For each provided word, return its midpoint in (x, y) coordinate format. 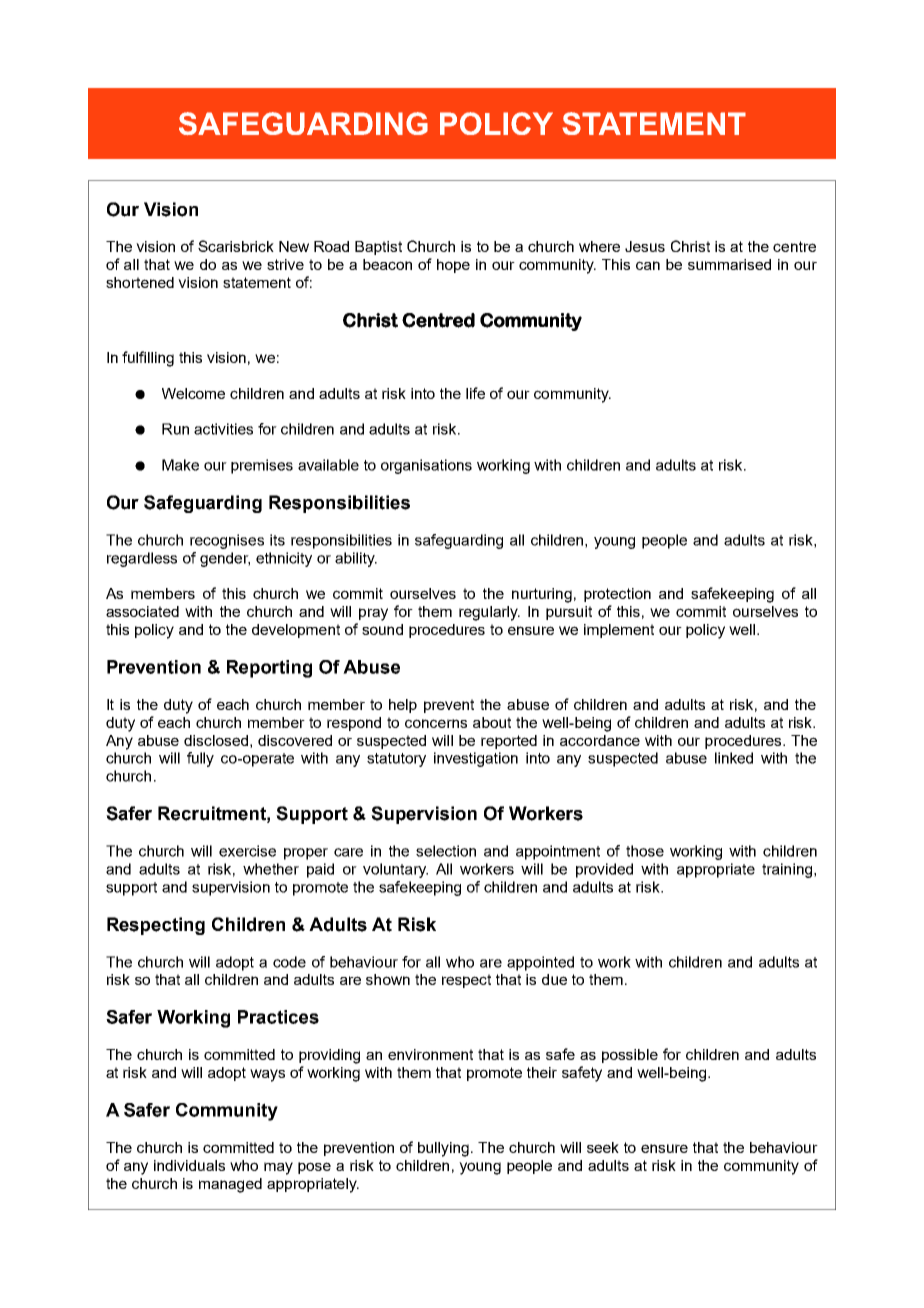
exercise (247, 851)
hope (453, 266)
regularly (489, 613)
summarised (729, 264)
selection (446, 851)
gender (225, 559)
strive (285, 264)
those (645, 851)
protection (617, 595)
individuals (189, 1165)
